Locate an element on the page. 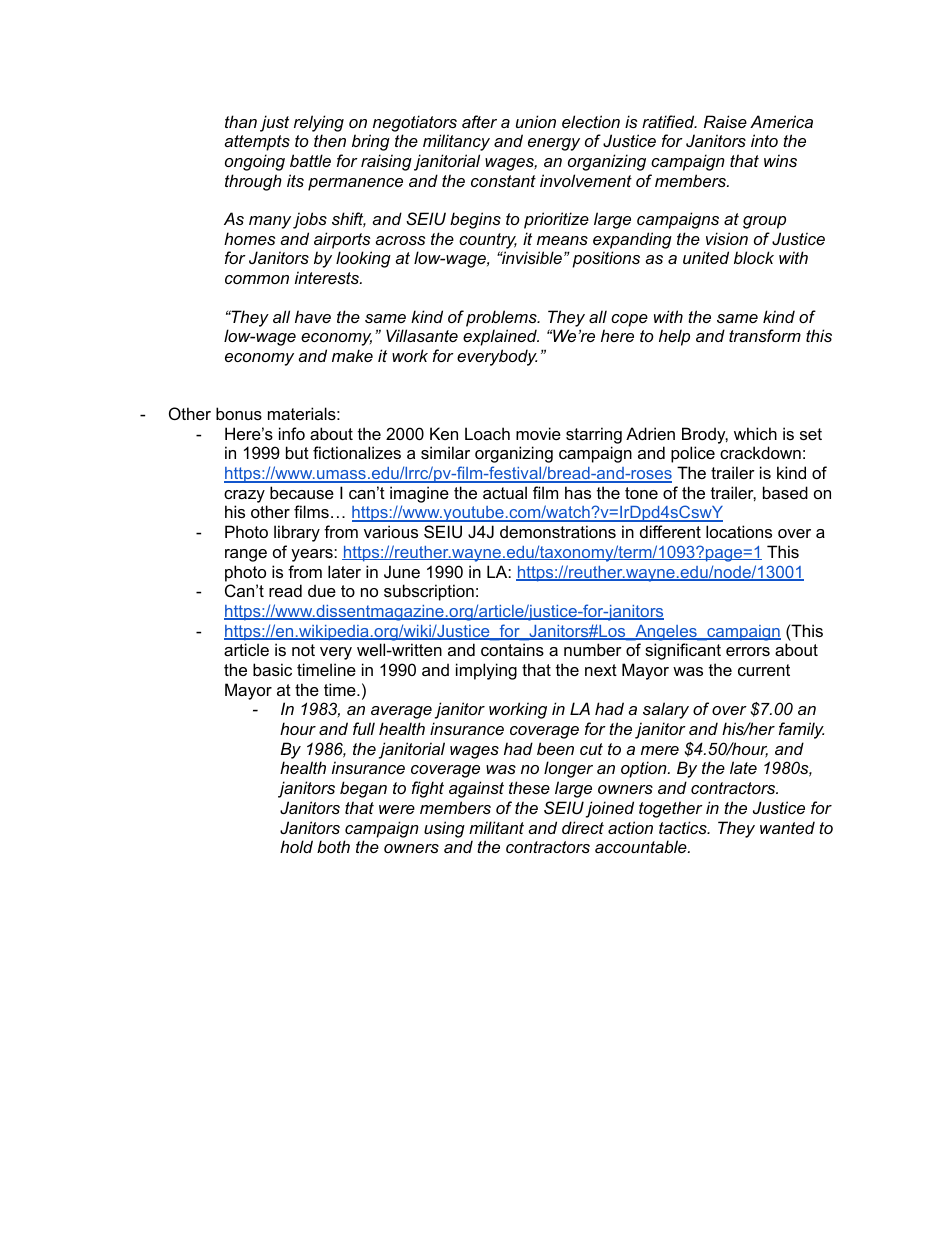 The image size is (952, 1233). hold is located at coordinates (296, 846).
